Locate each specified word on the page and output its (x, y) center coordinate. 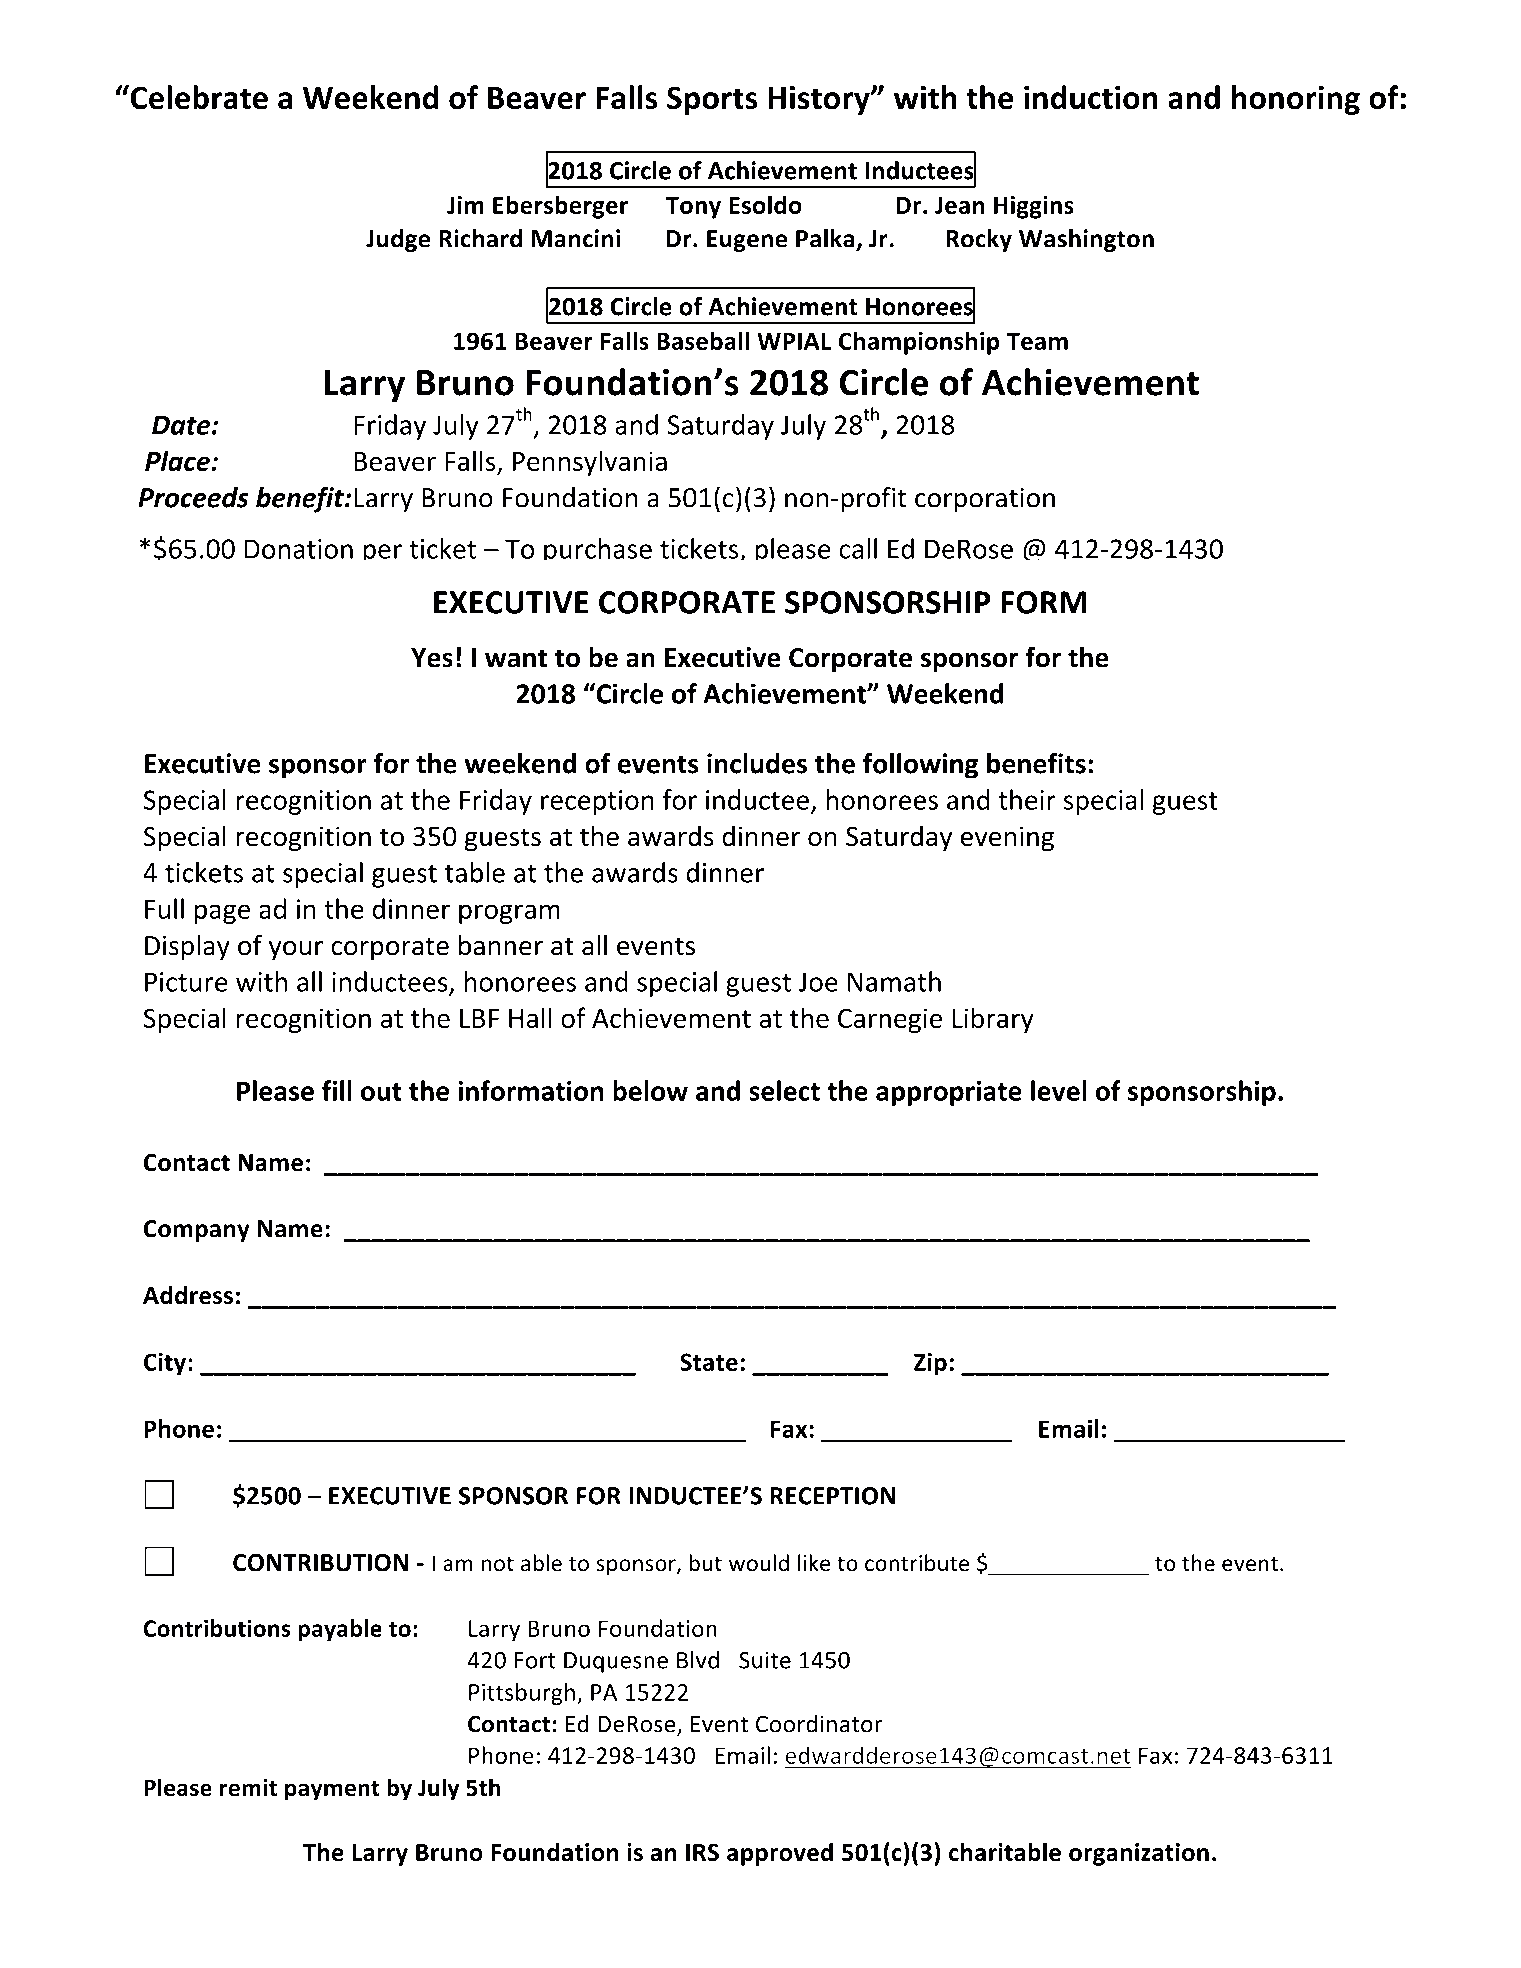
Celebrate (198, 97)
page (222, 914)
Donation (299, 549)
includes (757, 763)
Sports (712, 100)
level (1059, 1090)
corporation (985, 500)
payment (332, 1791)
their (1027, 799)
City (165, 1364)
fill (337, 1090)
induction (1091, 97)
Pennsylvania (590, 463)
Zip (930, 1364)
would (759, 1563)
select (784, 1090)
